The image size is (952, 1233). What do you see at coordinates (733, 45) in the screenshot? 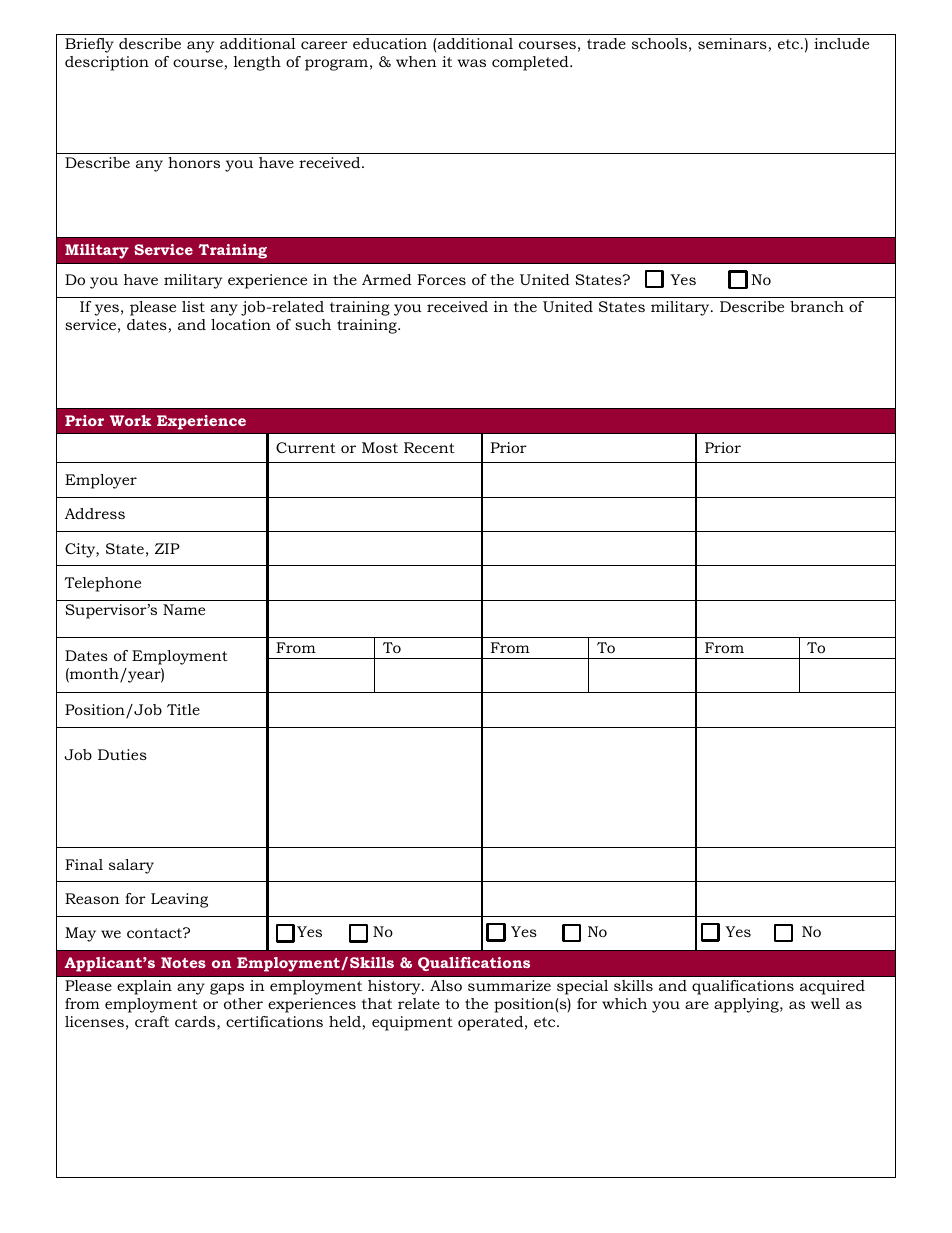
I see `seminars` at bounding box center [733, 45].
